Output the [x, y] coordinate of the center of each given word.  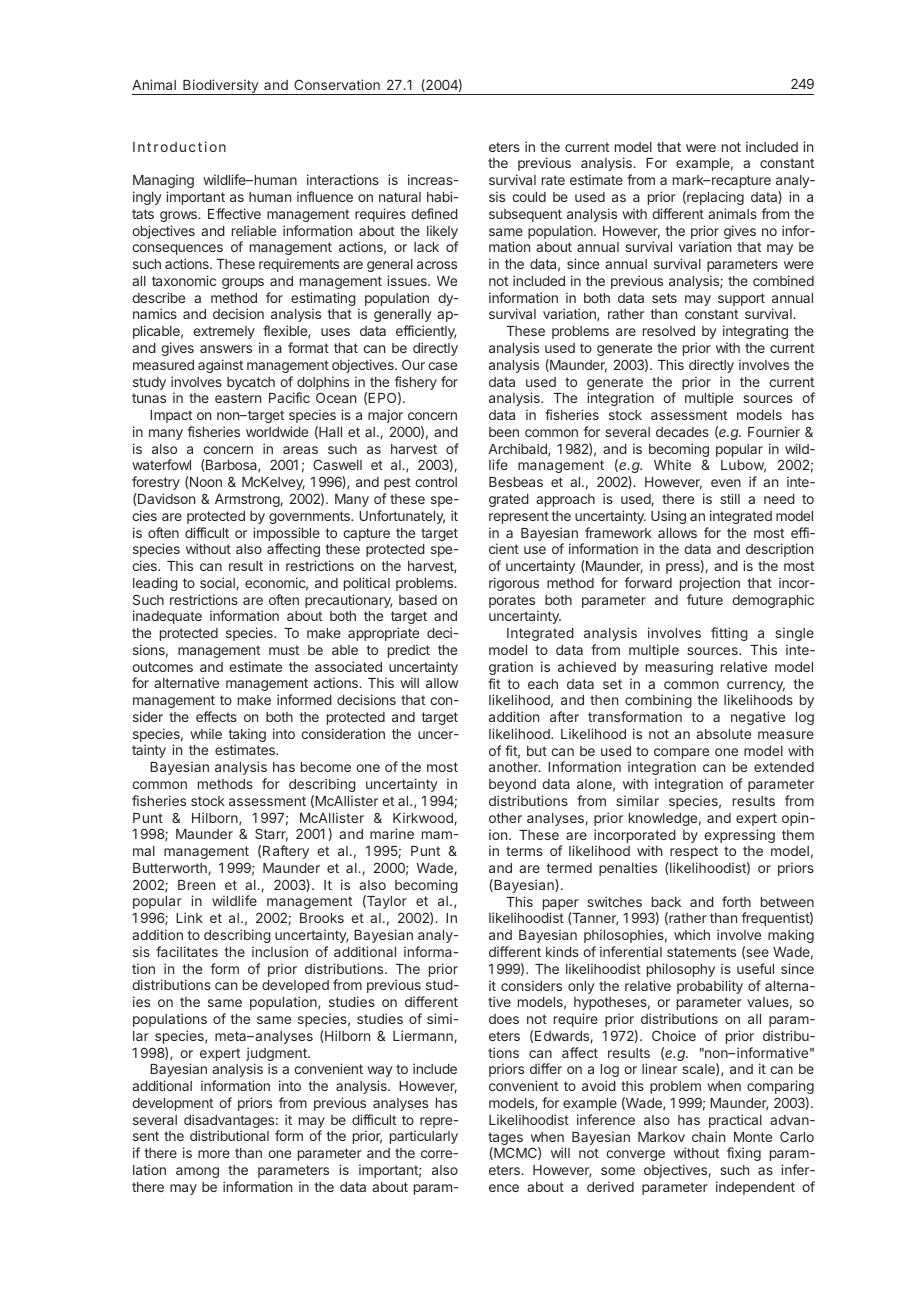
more [214, 1154]
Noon [205, 482]
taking [247, 736]
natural [400, 197]
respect [694, 852]
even [726, 483]
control [436, 482]
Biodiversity [220, 87]
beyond [512, 785]
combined [783, 280]
